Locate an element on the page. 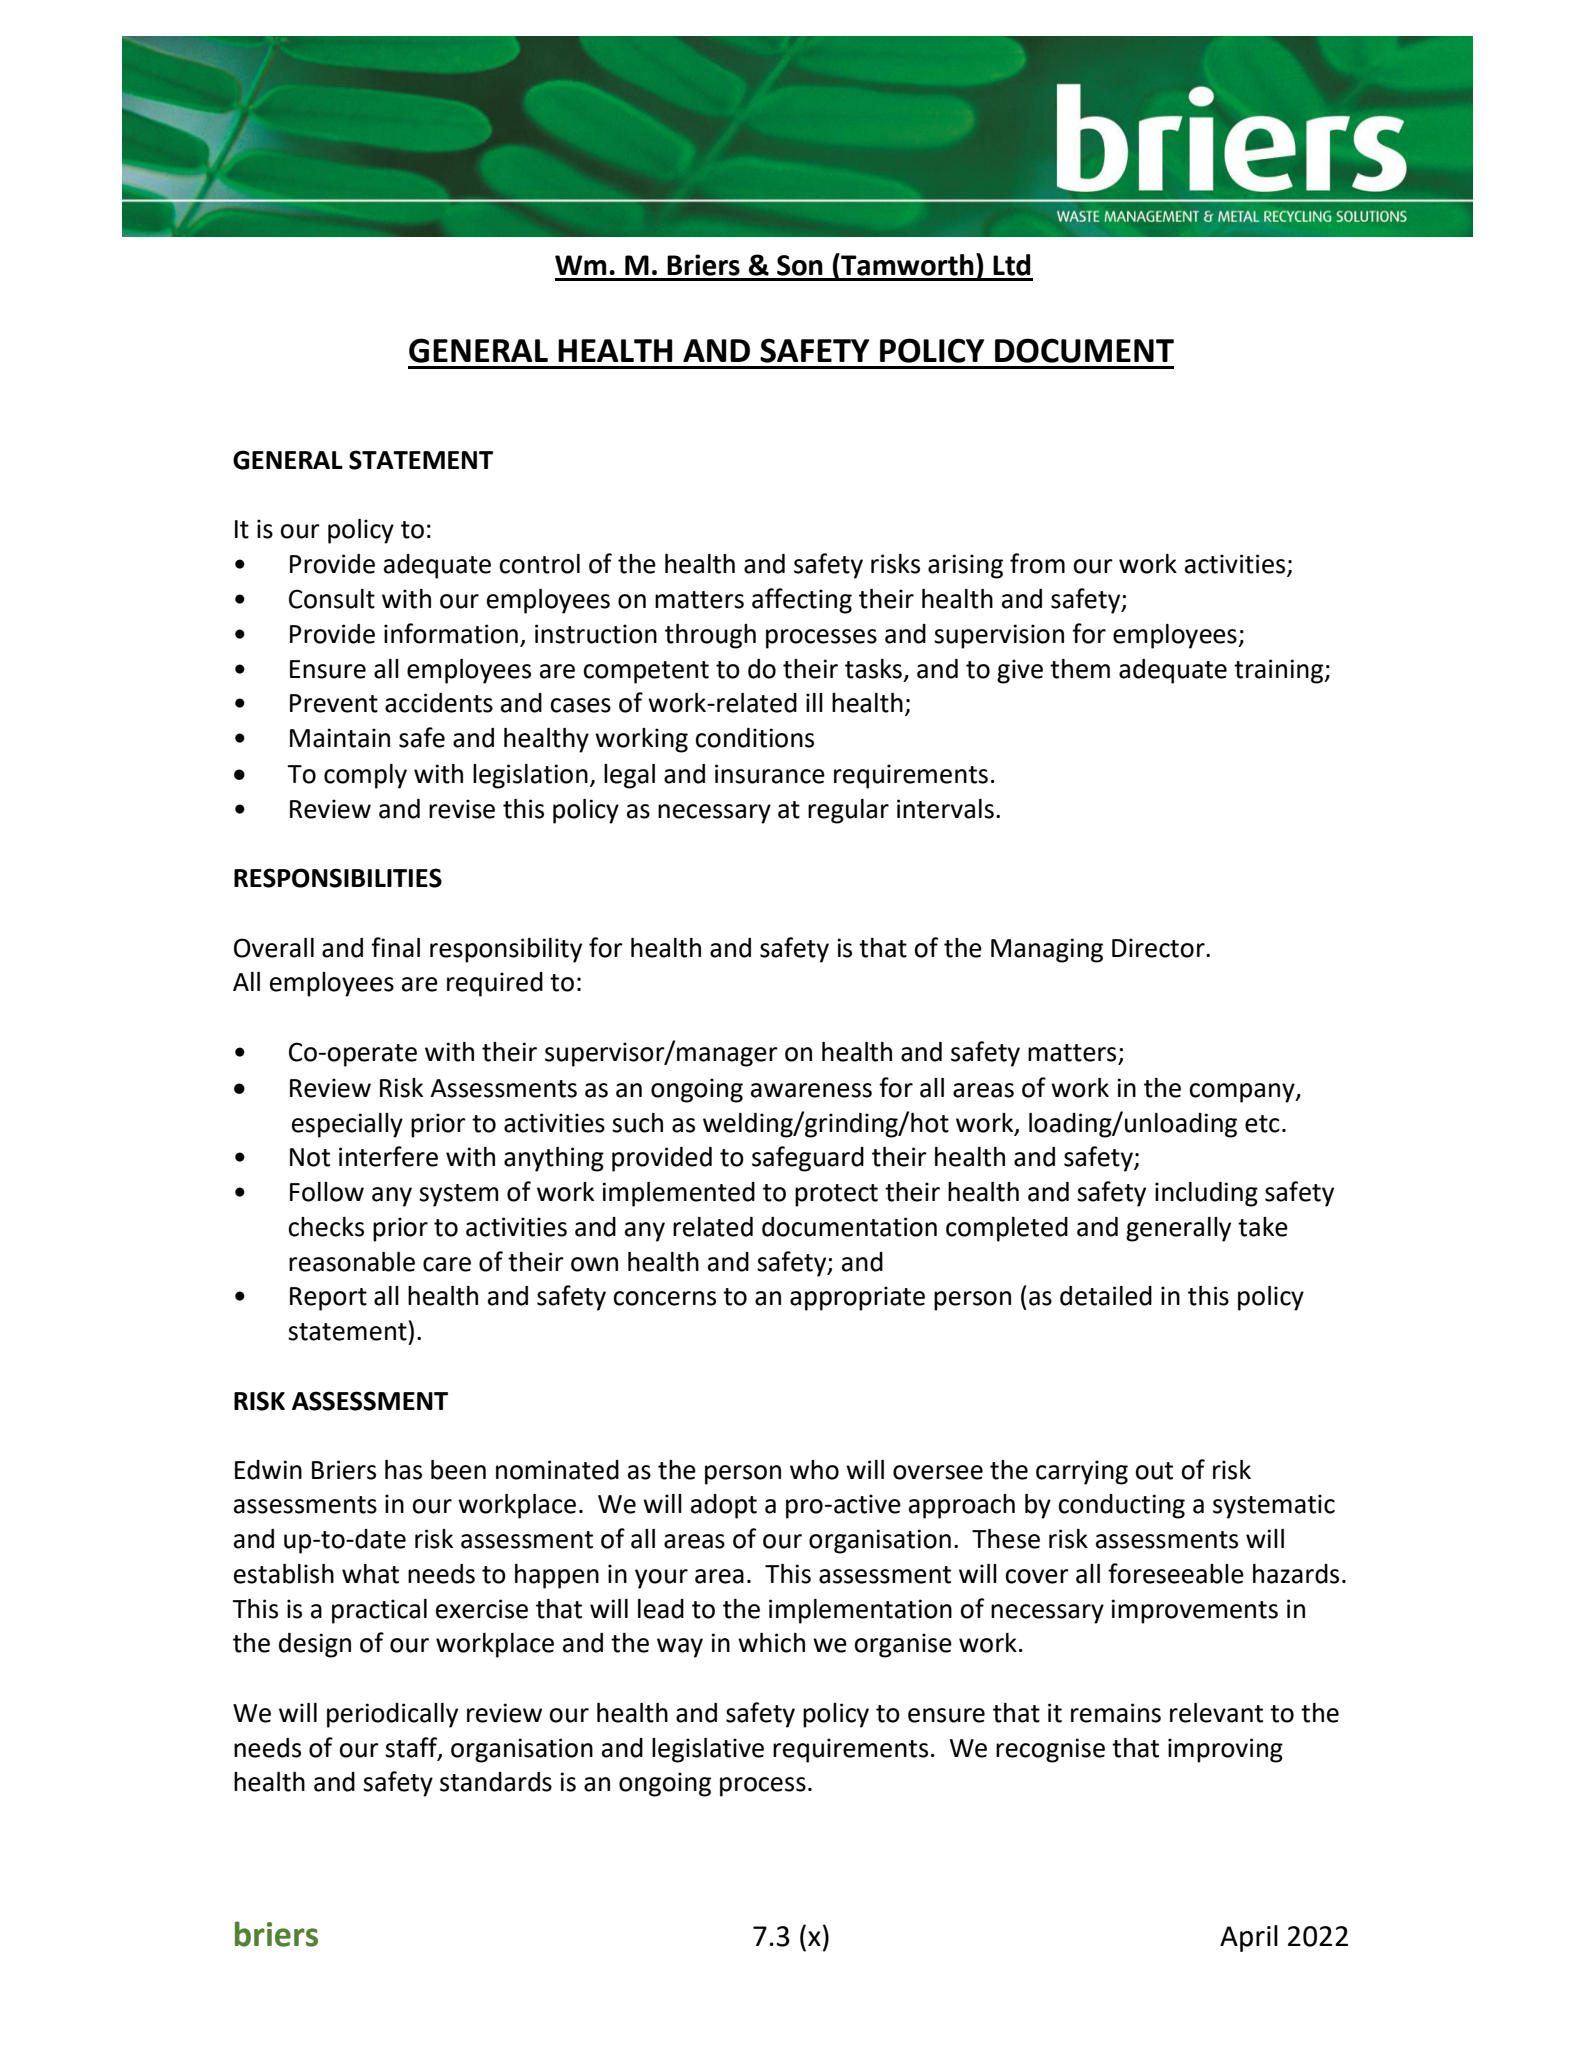 The height and width of the document is (2047, 1582). standards is located at coordinates (496, 1782).
